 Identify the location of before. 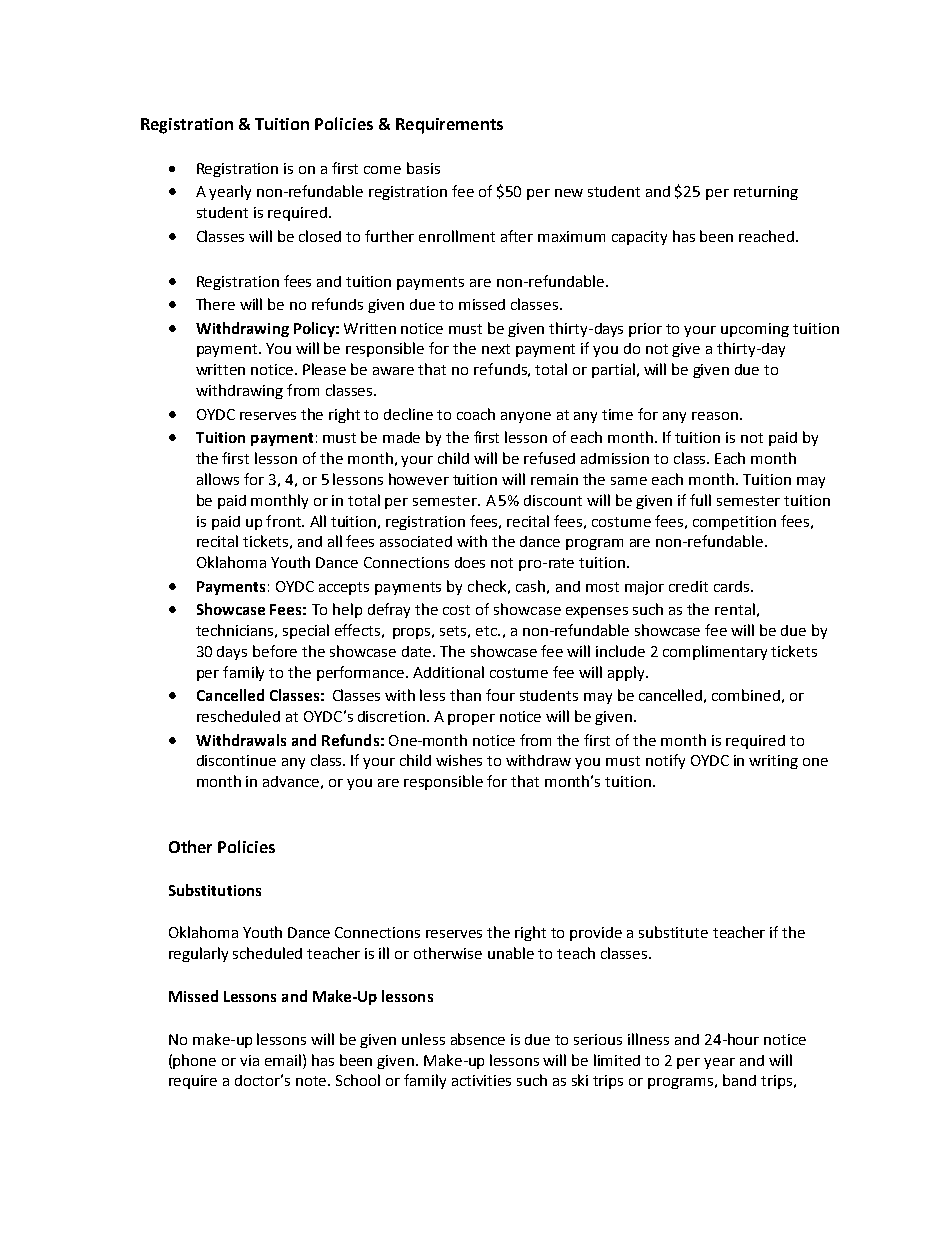
(275, 651).
